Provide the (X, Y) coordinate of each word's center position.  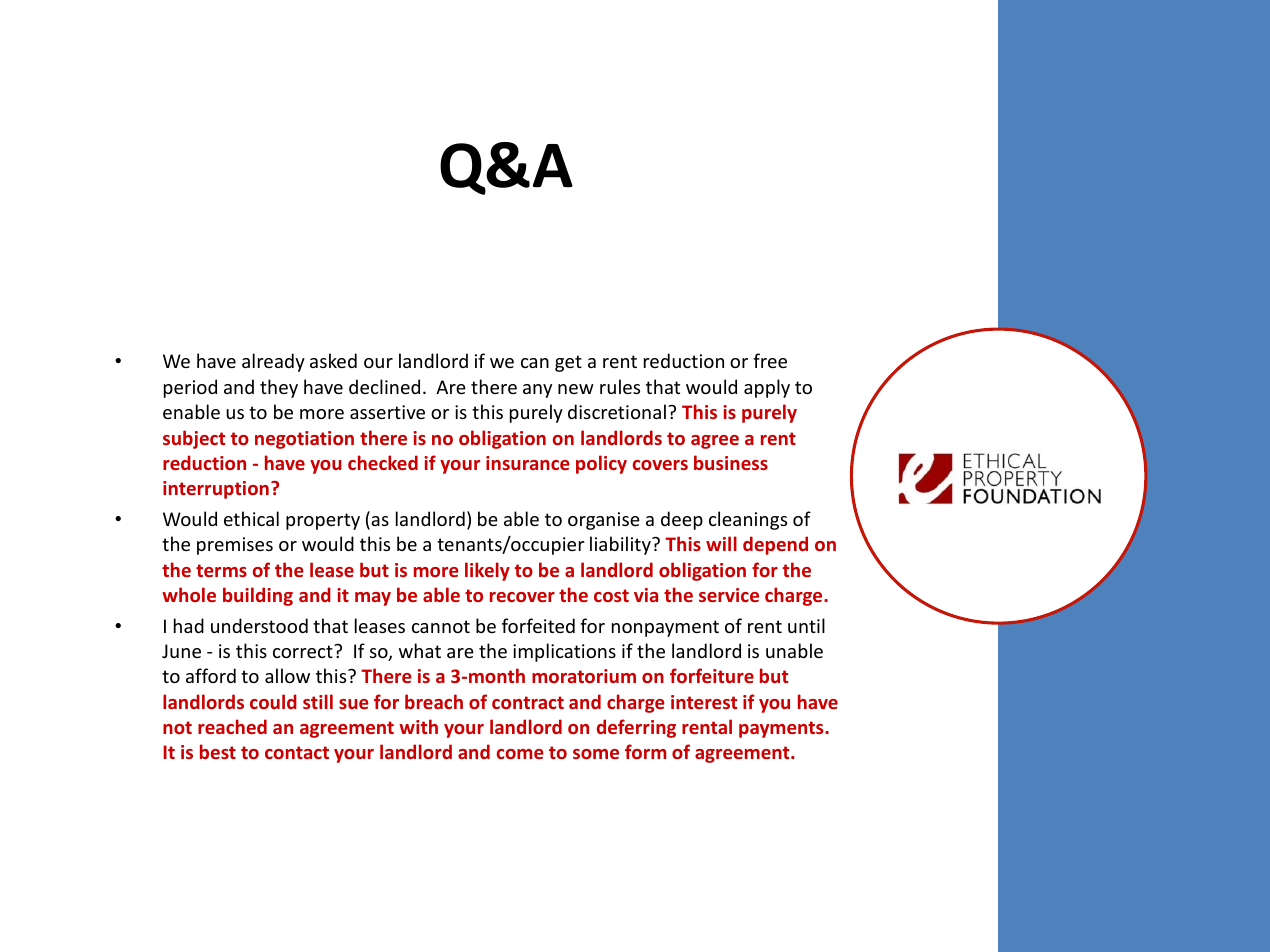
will (721, 543)
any (537, 391)
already (273, 362)
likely (487, 571)
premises (235, 546)
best (218, 751)
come (520, 754)
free (770, 360)
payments (782, 729)
